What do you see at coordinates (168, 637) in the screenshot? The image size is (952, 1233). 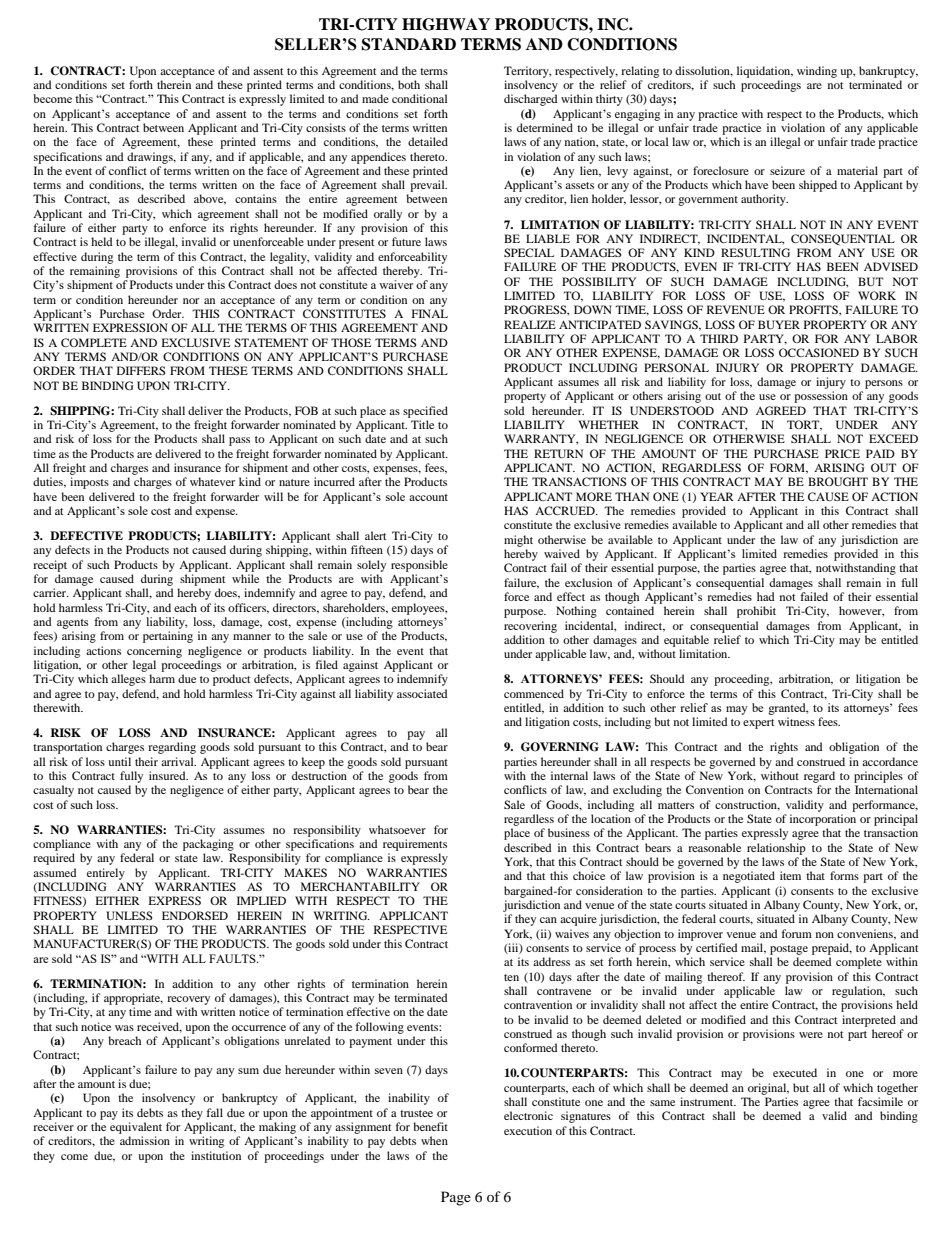 I see `pertaining` at bounding box center [168, 637].
